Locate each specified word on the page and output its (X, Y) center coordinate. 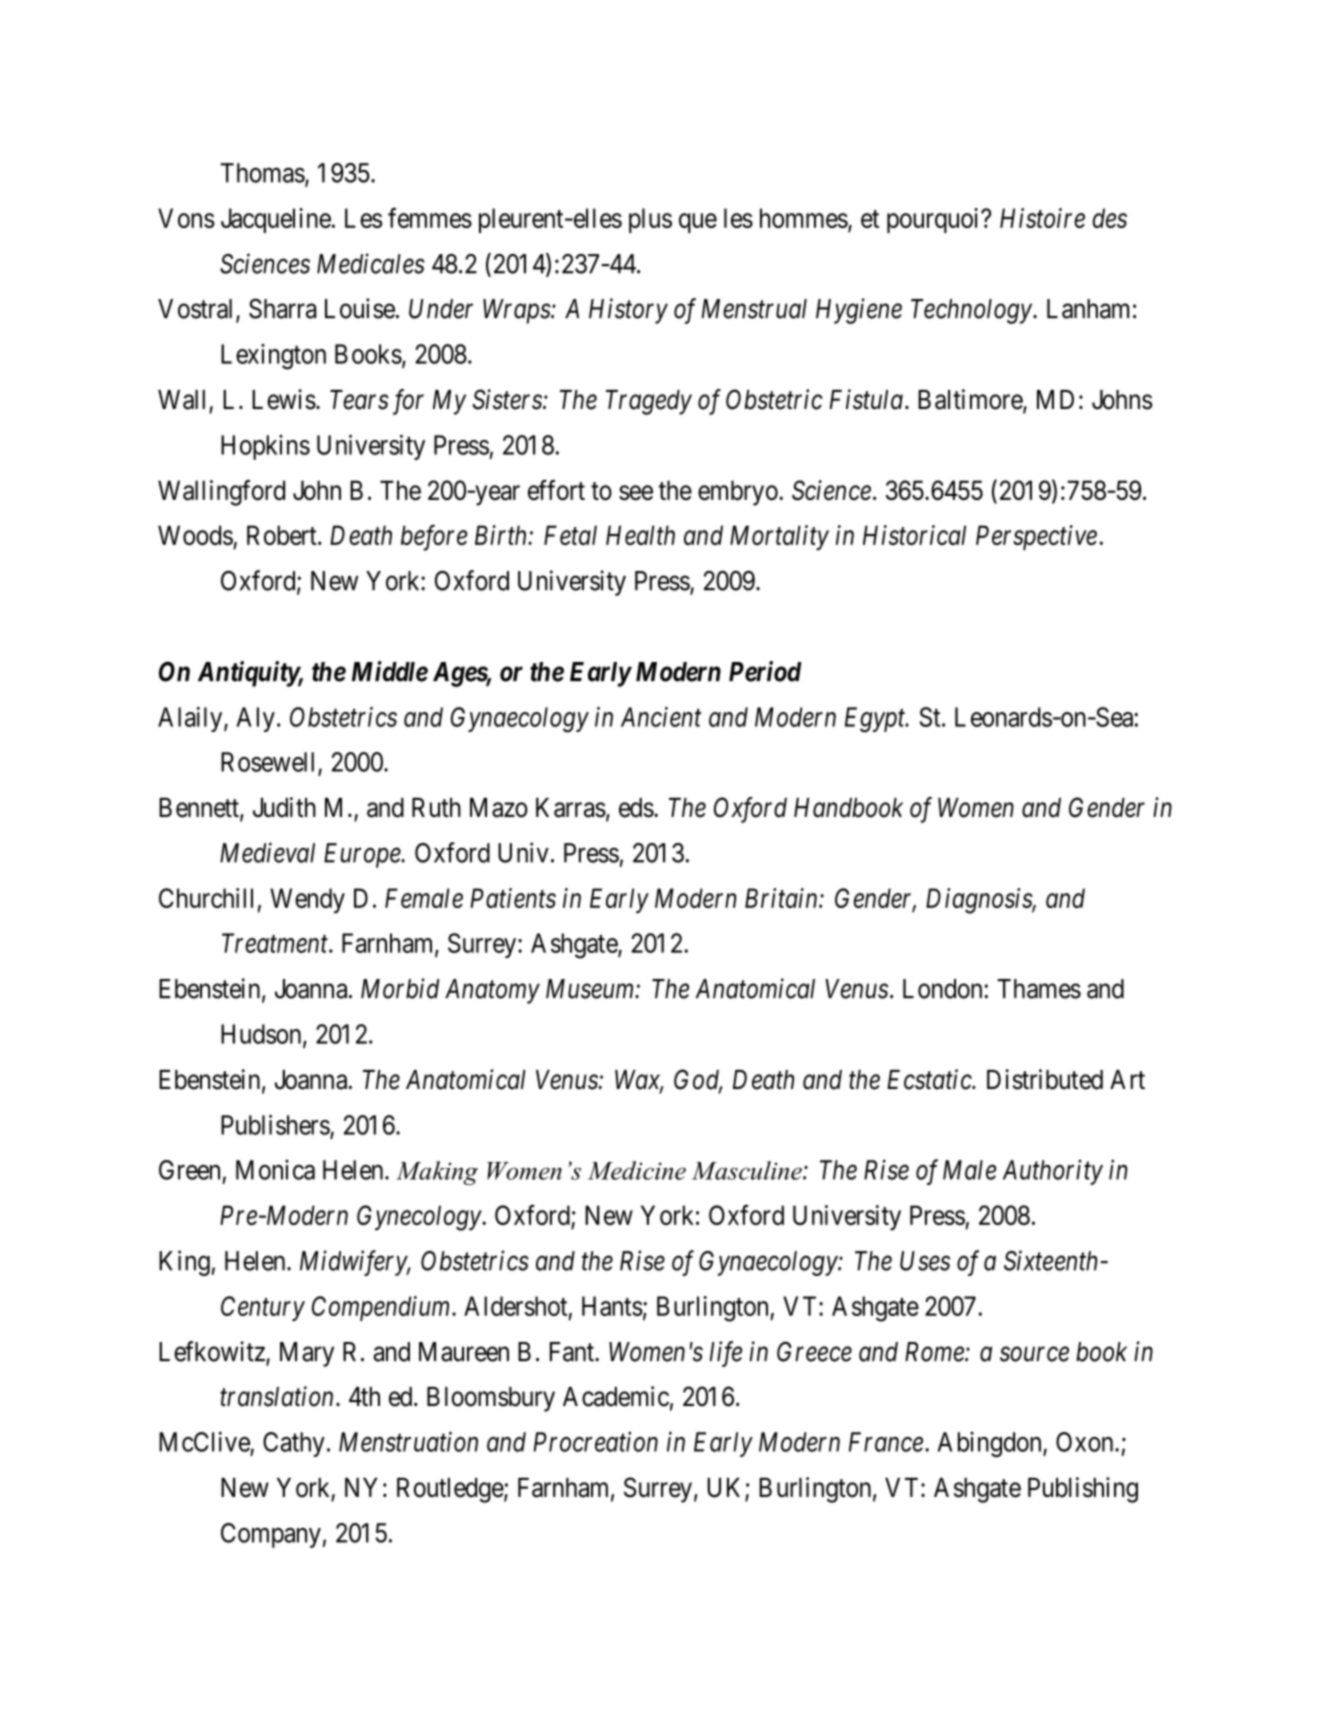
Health (640, 535)
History (628, 311)
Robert (283, 535)
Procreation (595, 1442)
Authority (1053, 1172)
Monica (275, 1169)
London (944, 989)
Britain (782, 898)
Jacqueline (276, 220)
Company (271, 1535)
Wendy (307, 901)
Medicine (637, 1170)
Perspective (1036, 537)
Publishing (1083, 1490)
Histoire (1042, 218)
